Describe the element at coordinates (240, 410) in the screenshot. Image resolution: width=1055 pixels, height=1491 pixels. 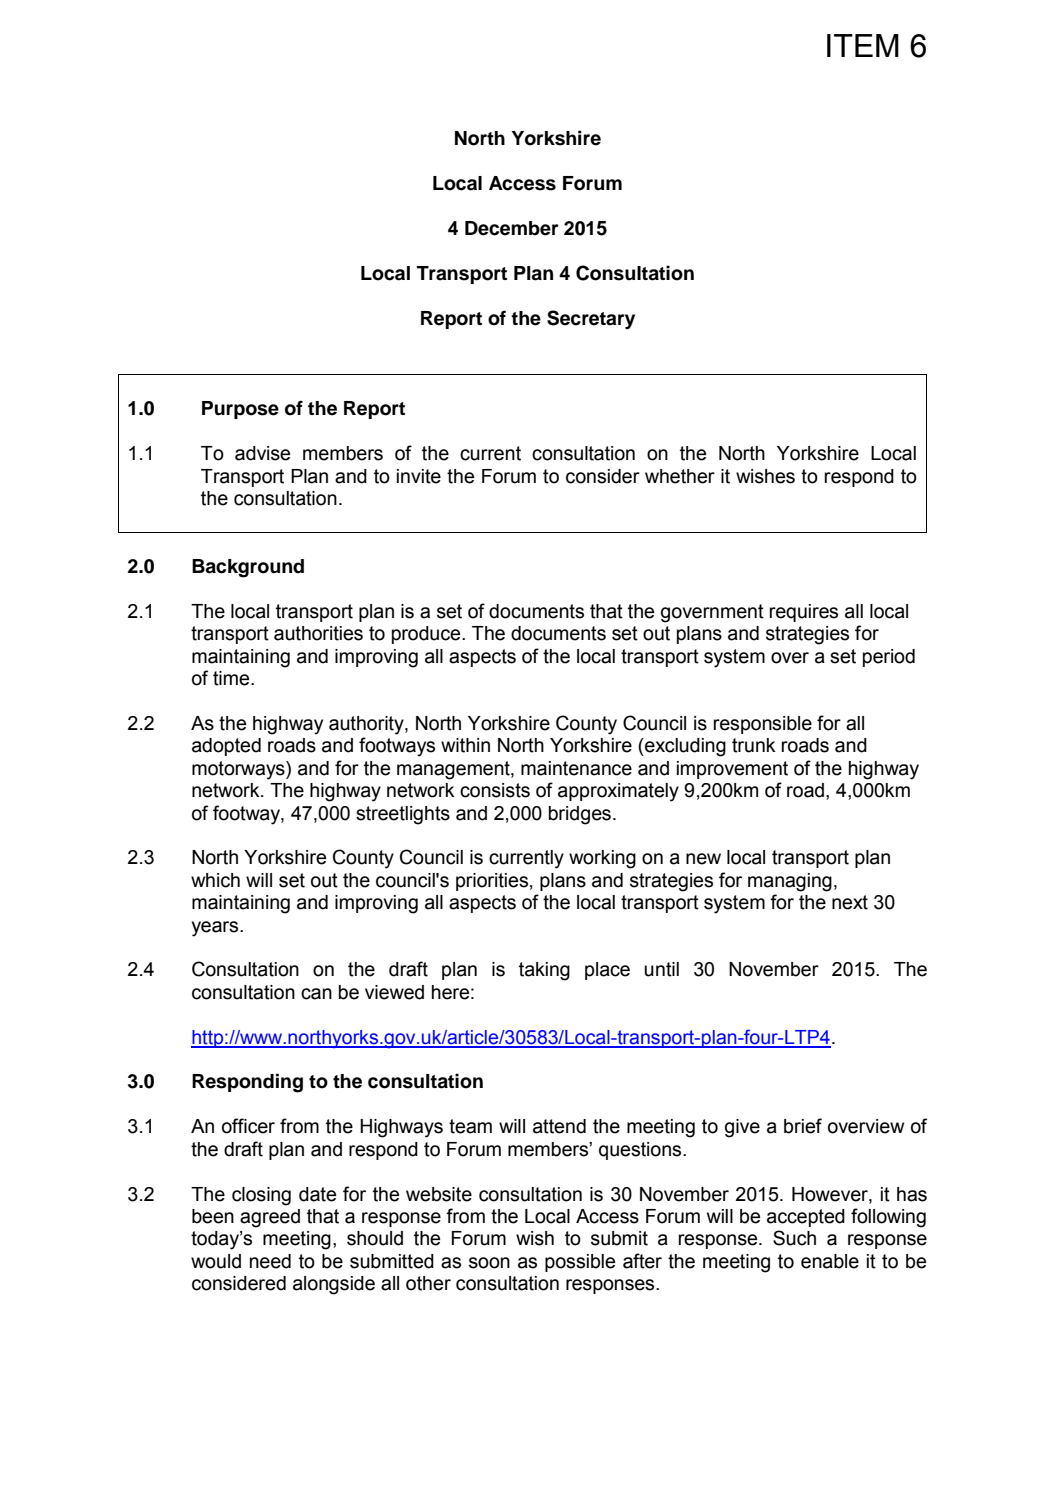
I see `Purpose` at that location.
